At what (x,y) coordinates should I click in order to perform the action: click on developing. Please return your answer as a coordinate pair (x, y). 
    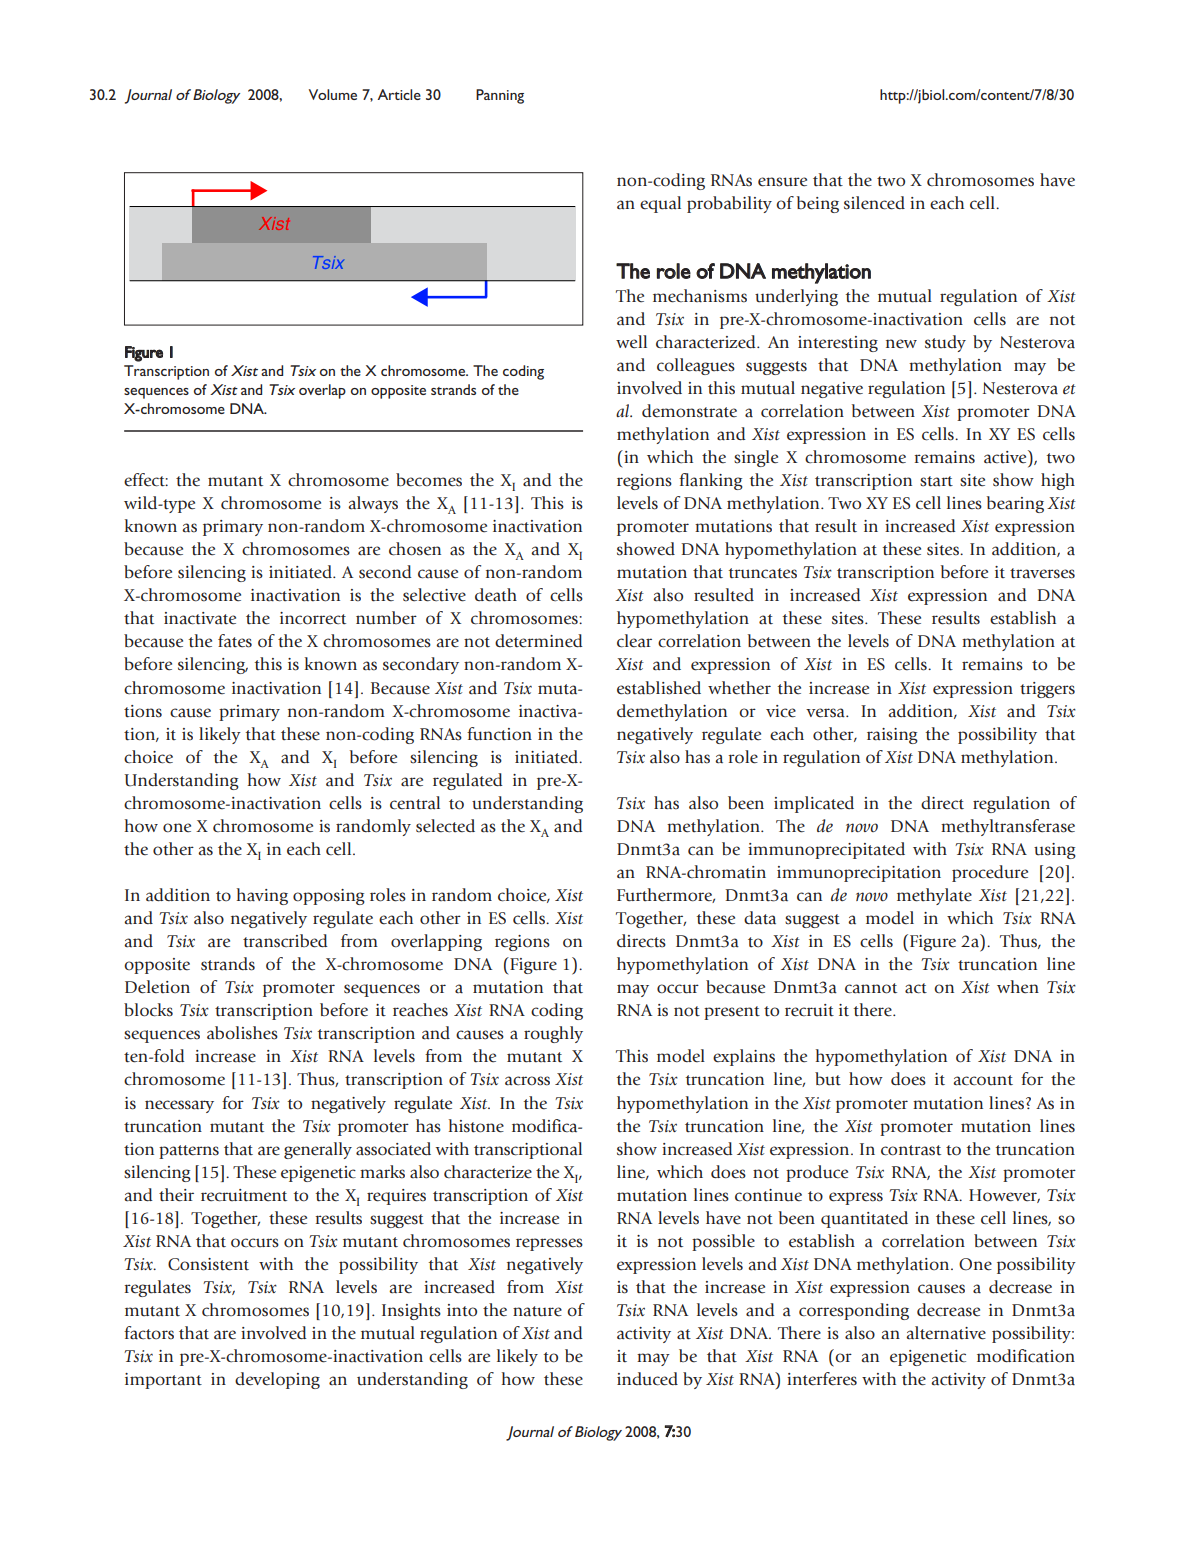
    Looking at the image, I should click on (277, 1380).
